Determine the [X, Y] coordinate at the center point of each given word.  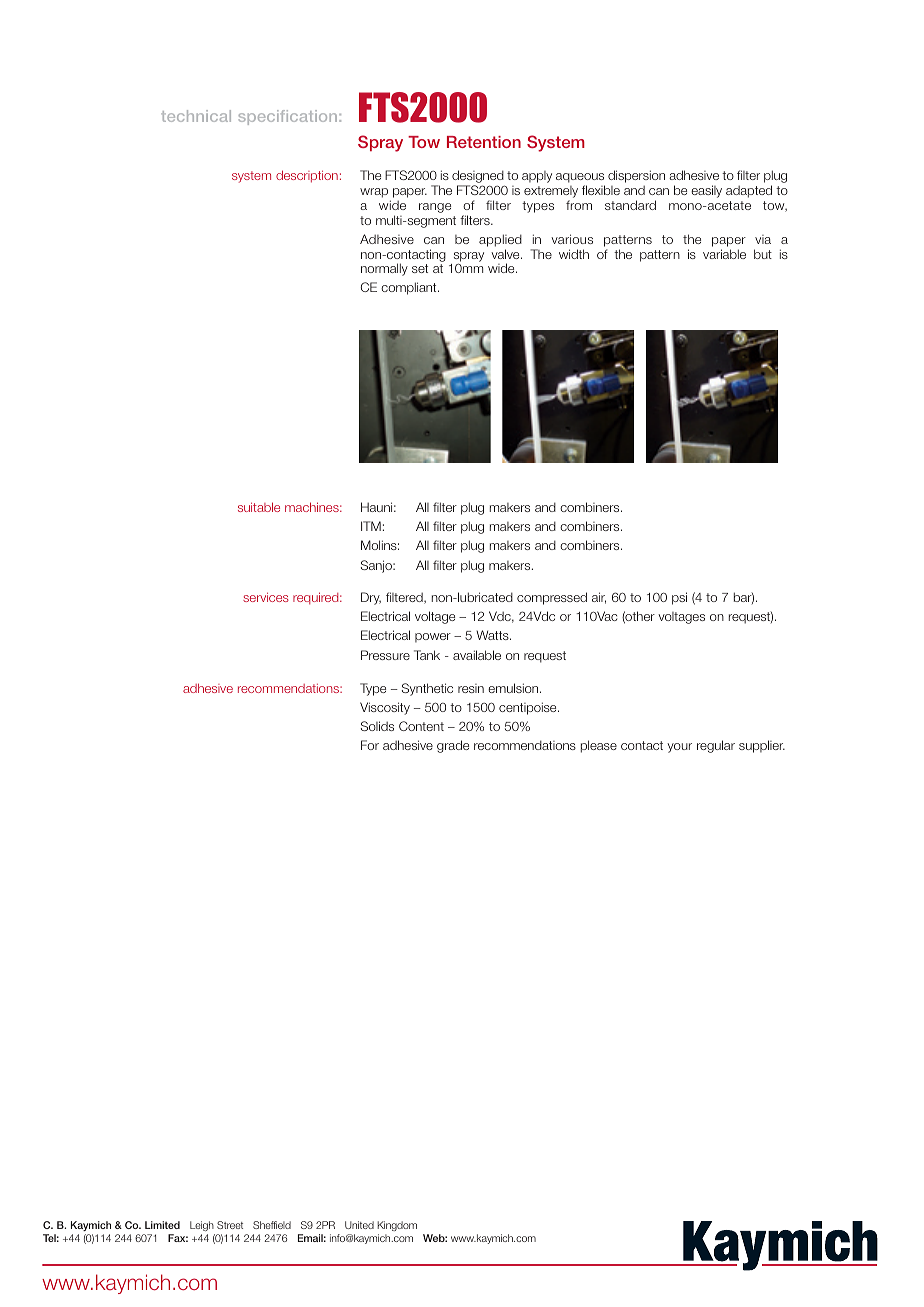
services [266, 597]
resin [471, 688]
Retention [484, 142]
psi [679, 598]
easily [706, 191]
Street [230, 1225]
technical [196, 116]
